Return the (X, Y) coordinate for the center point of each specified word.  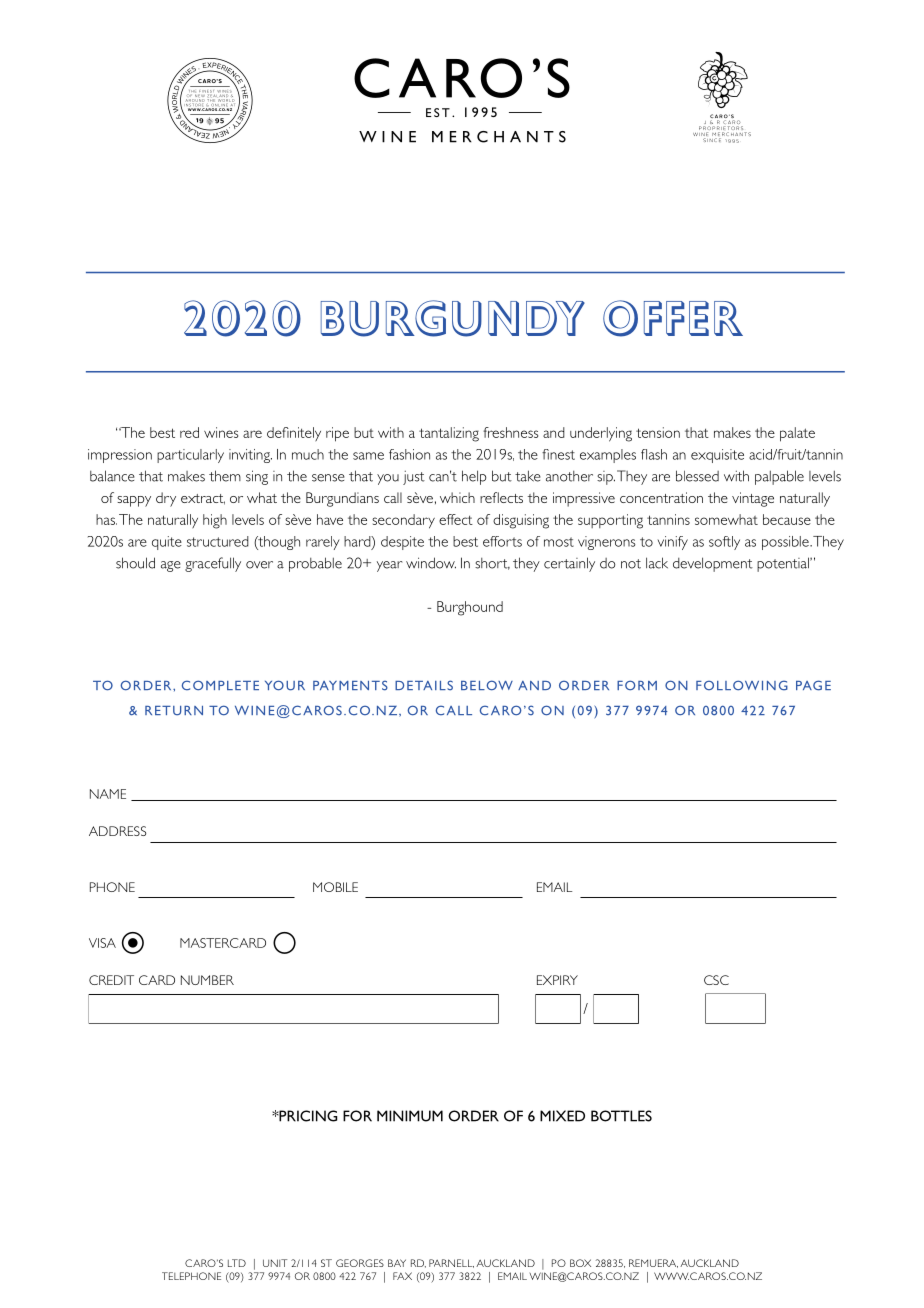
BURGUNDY (453, 318)
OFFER (673, 318)
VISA (102, 943)
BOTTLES (621, 1116)
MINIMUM (410, 1116)
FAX (402, 1276)
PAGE (813, 685)
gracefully (213, 564)
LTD (237, 1263)
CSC (716, 980)
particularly (190, 456)
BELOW (487, 685)
